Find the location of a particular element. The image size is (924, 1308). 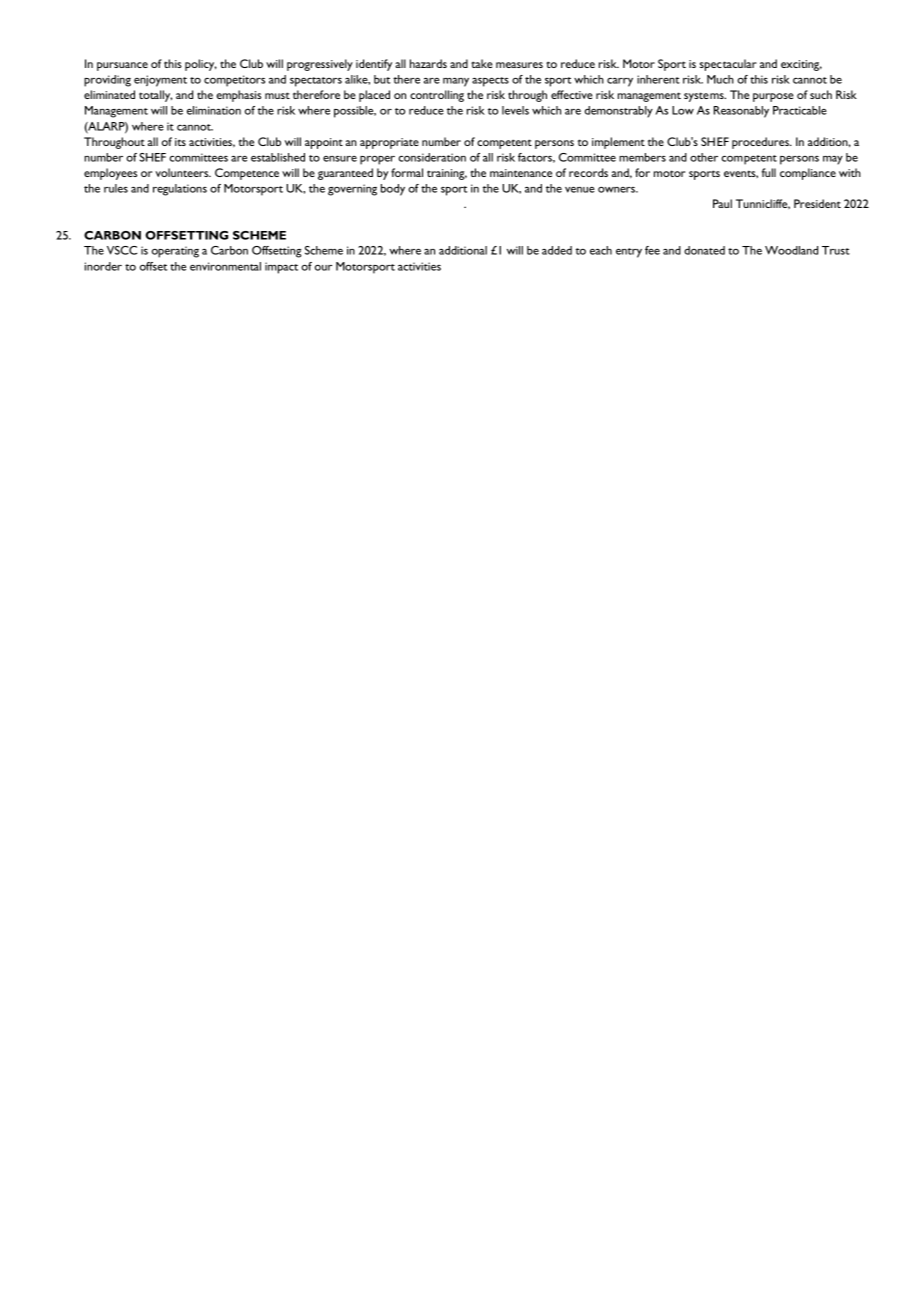

added is located at coordinates (557, 250).
